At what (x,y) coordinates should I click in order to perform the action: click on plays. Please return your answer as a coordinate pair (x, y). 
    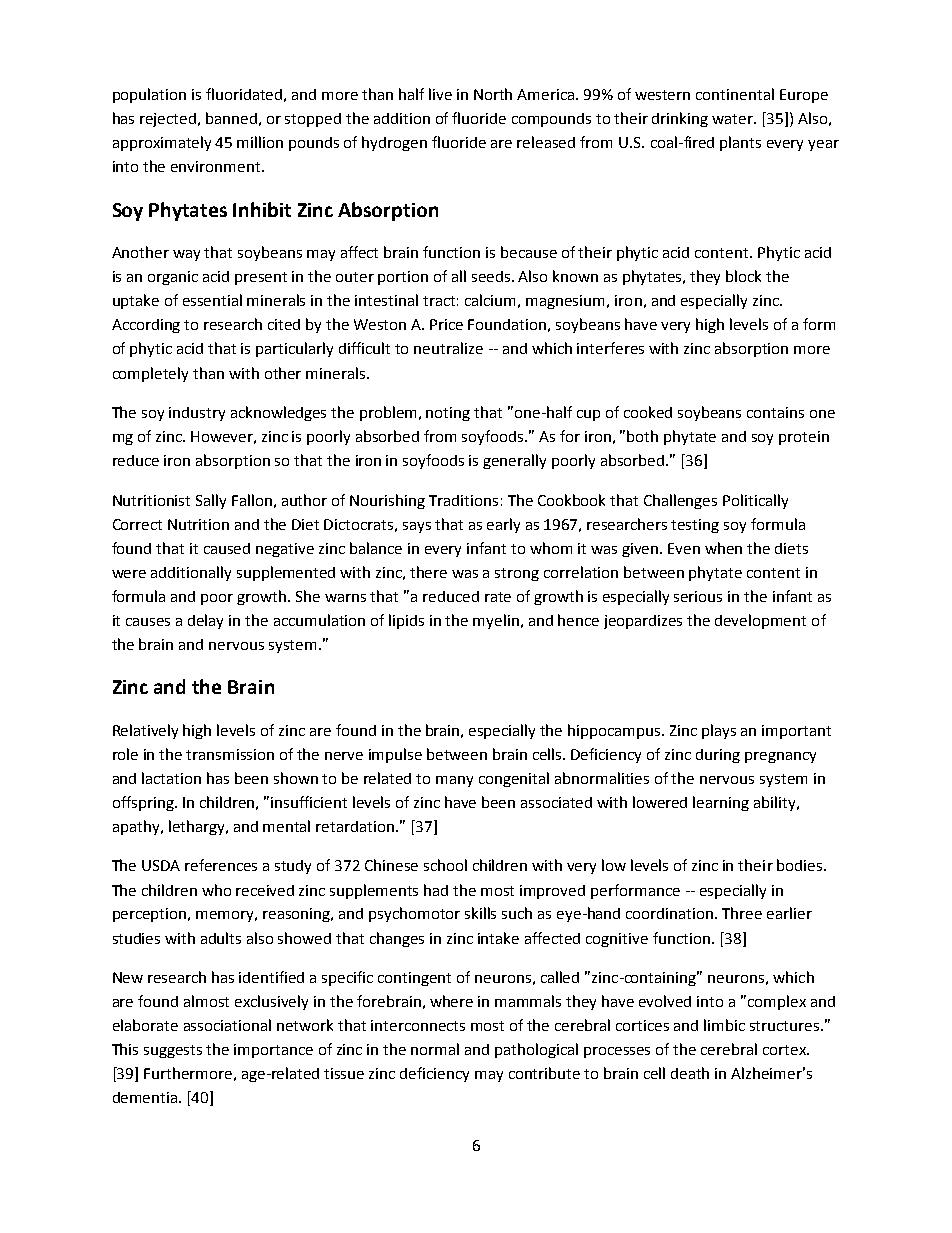
    Looking at the image, I should click on (719, 731).
